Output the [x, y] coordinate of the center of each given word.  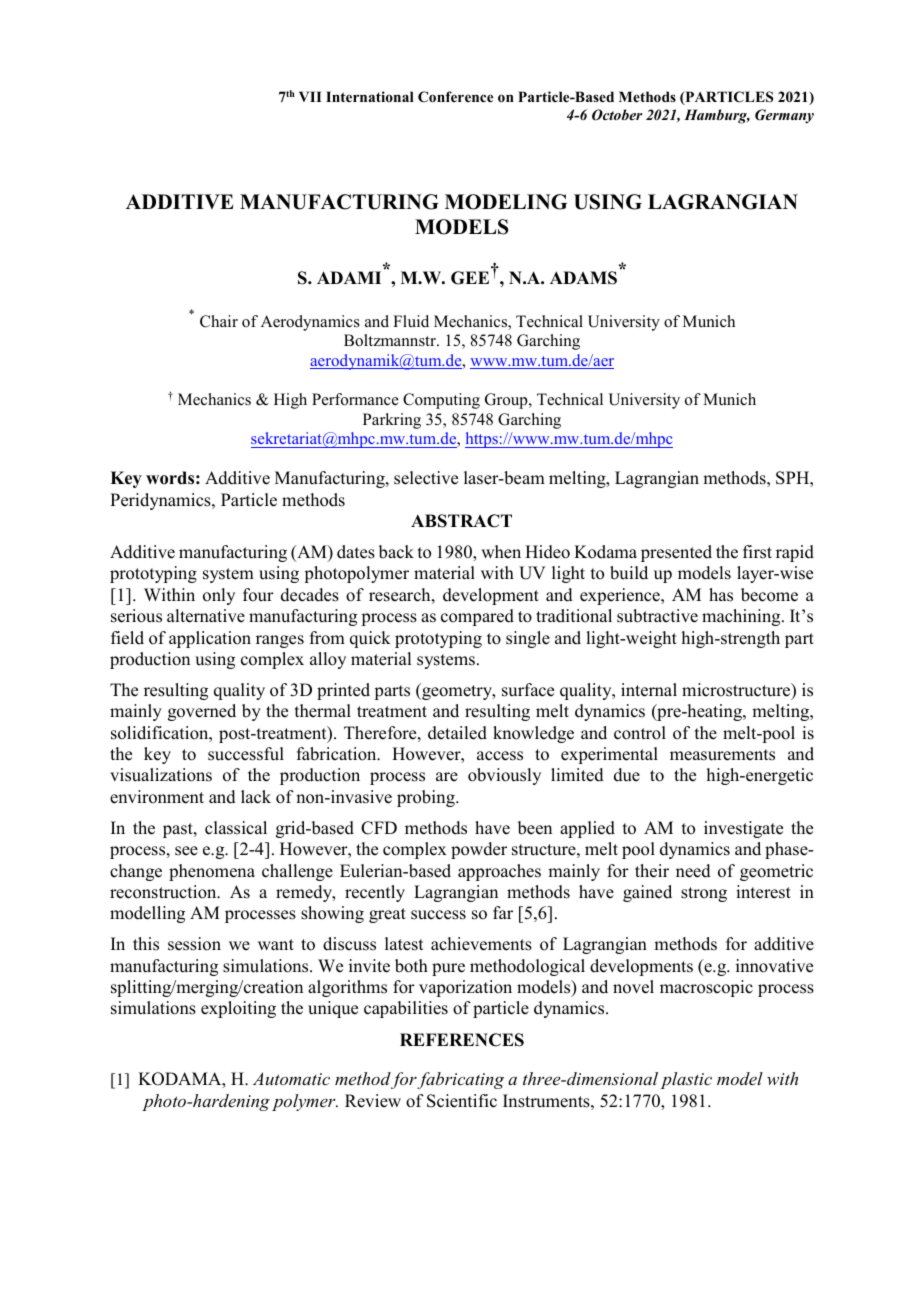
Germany [784, 116]
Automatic [291, 1078]
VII [310, 96]
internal [649, 690]
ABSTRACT [461, 521]
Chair [219, 321]
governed [202, 712]
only [219, 596]
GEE [470, 278]
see [186, 851]
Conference [455, 96]
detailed [457, 733]
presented [676, 553]
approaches [499, 872]
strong [704, 894]
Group [507, 401]
